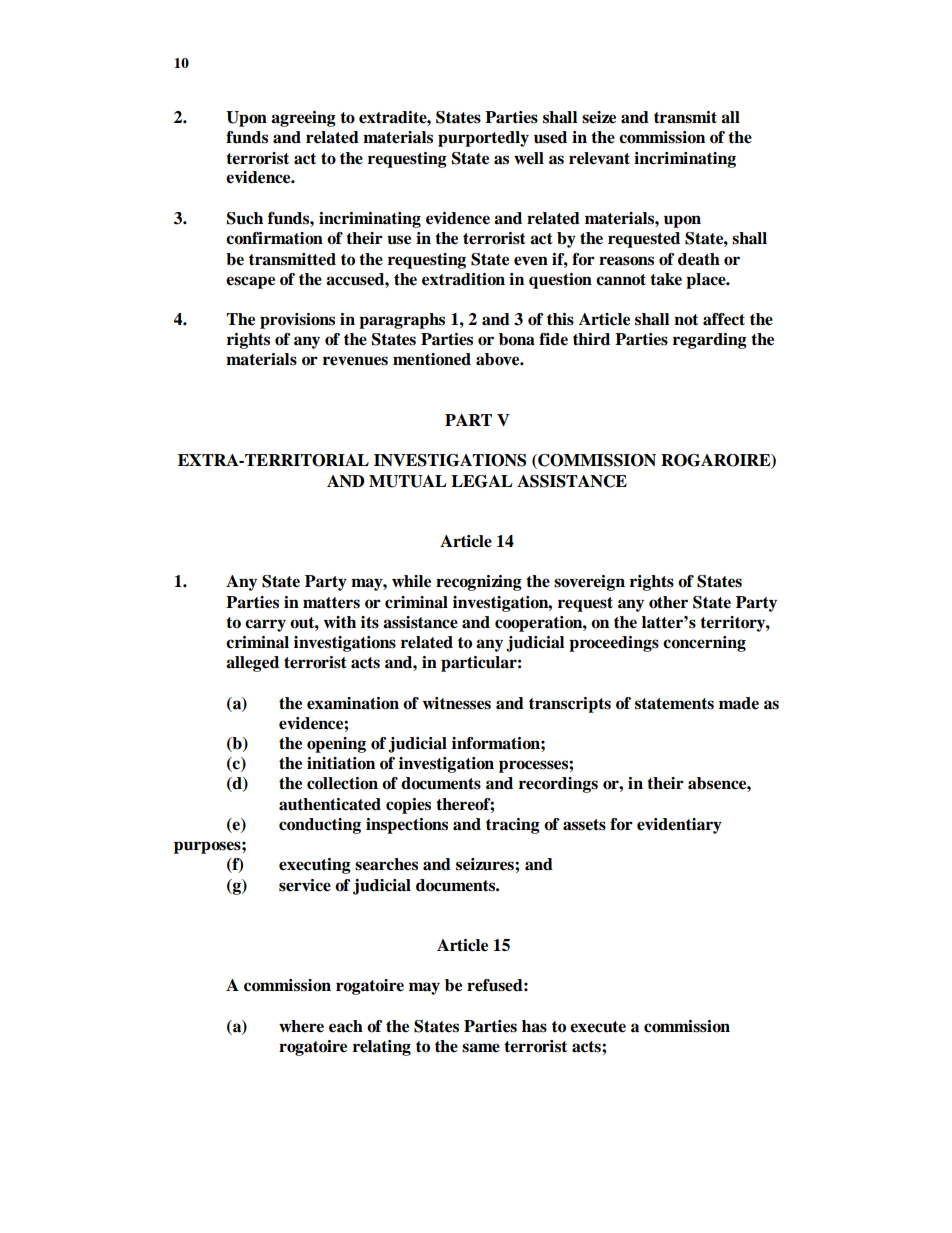  I want to click on other, so click(668, 602).
